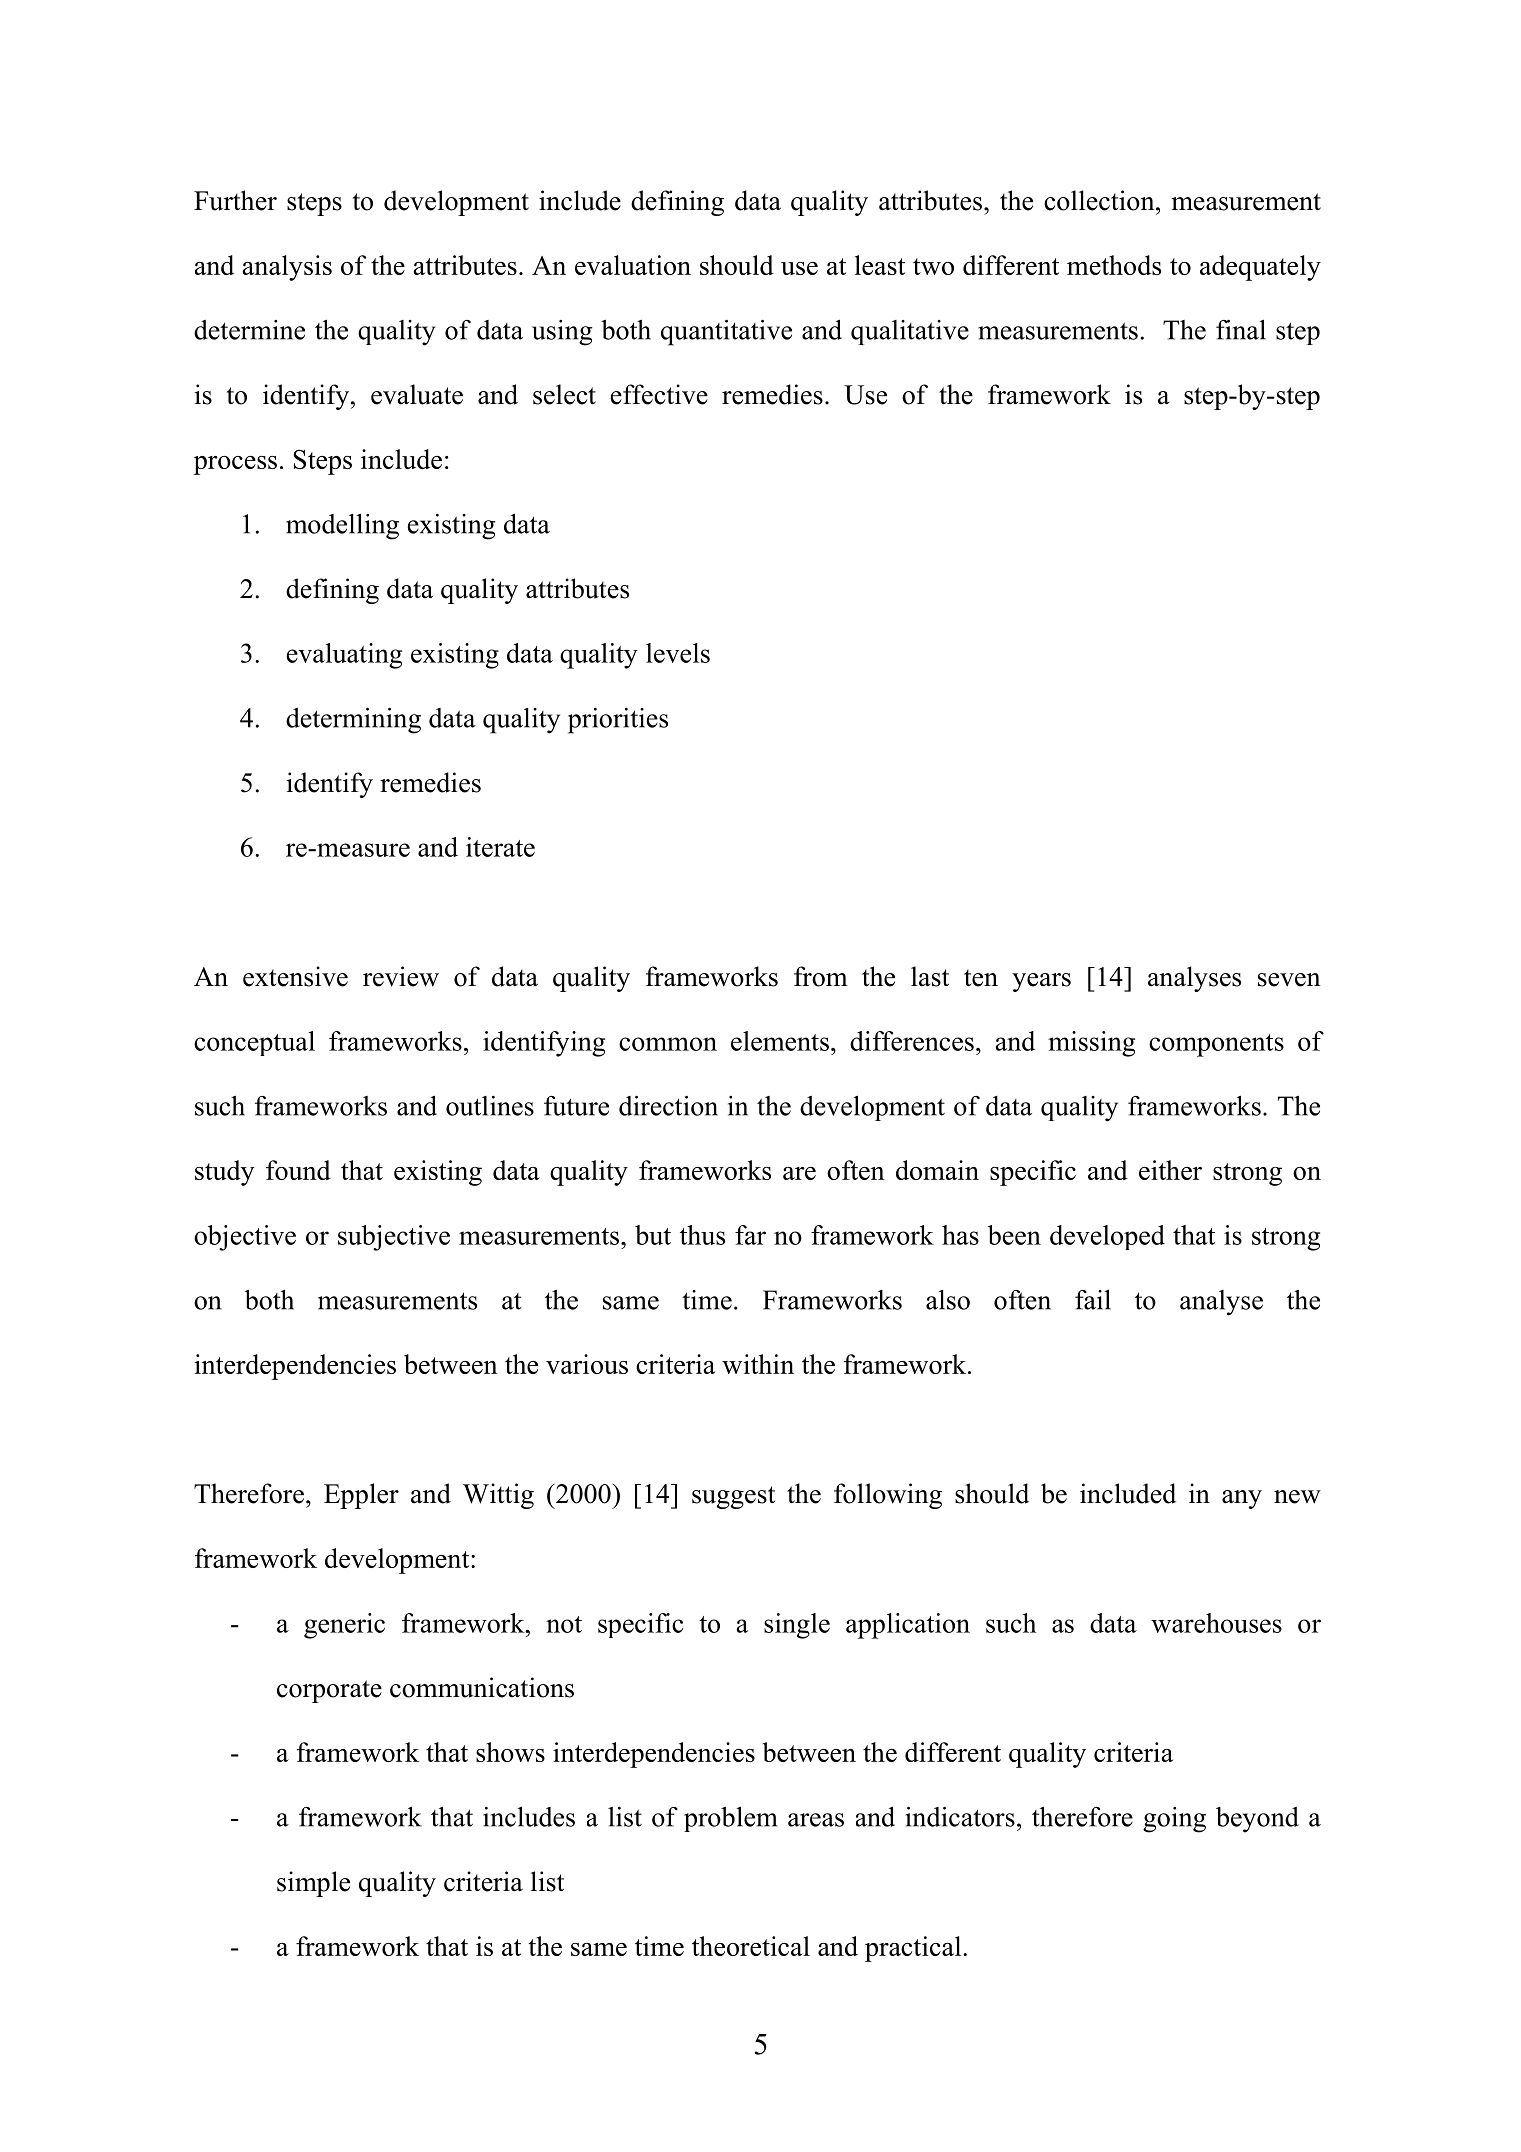  Describe the element at coordinates (287, 268) in the image. I see `analysis` at that location.
